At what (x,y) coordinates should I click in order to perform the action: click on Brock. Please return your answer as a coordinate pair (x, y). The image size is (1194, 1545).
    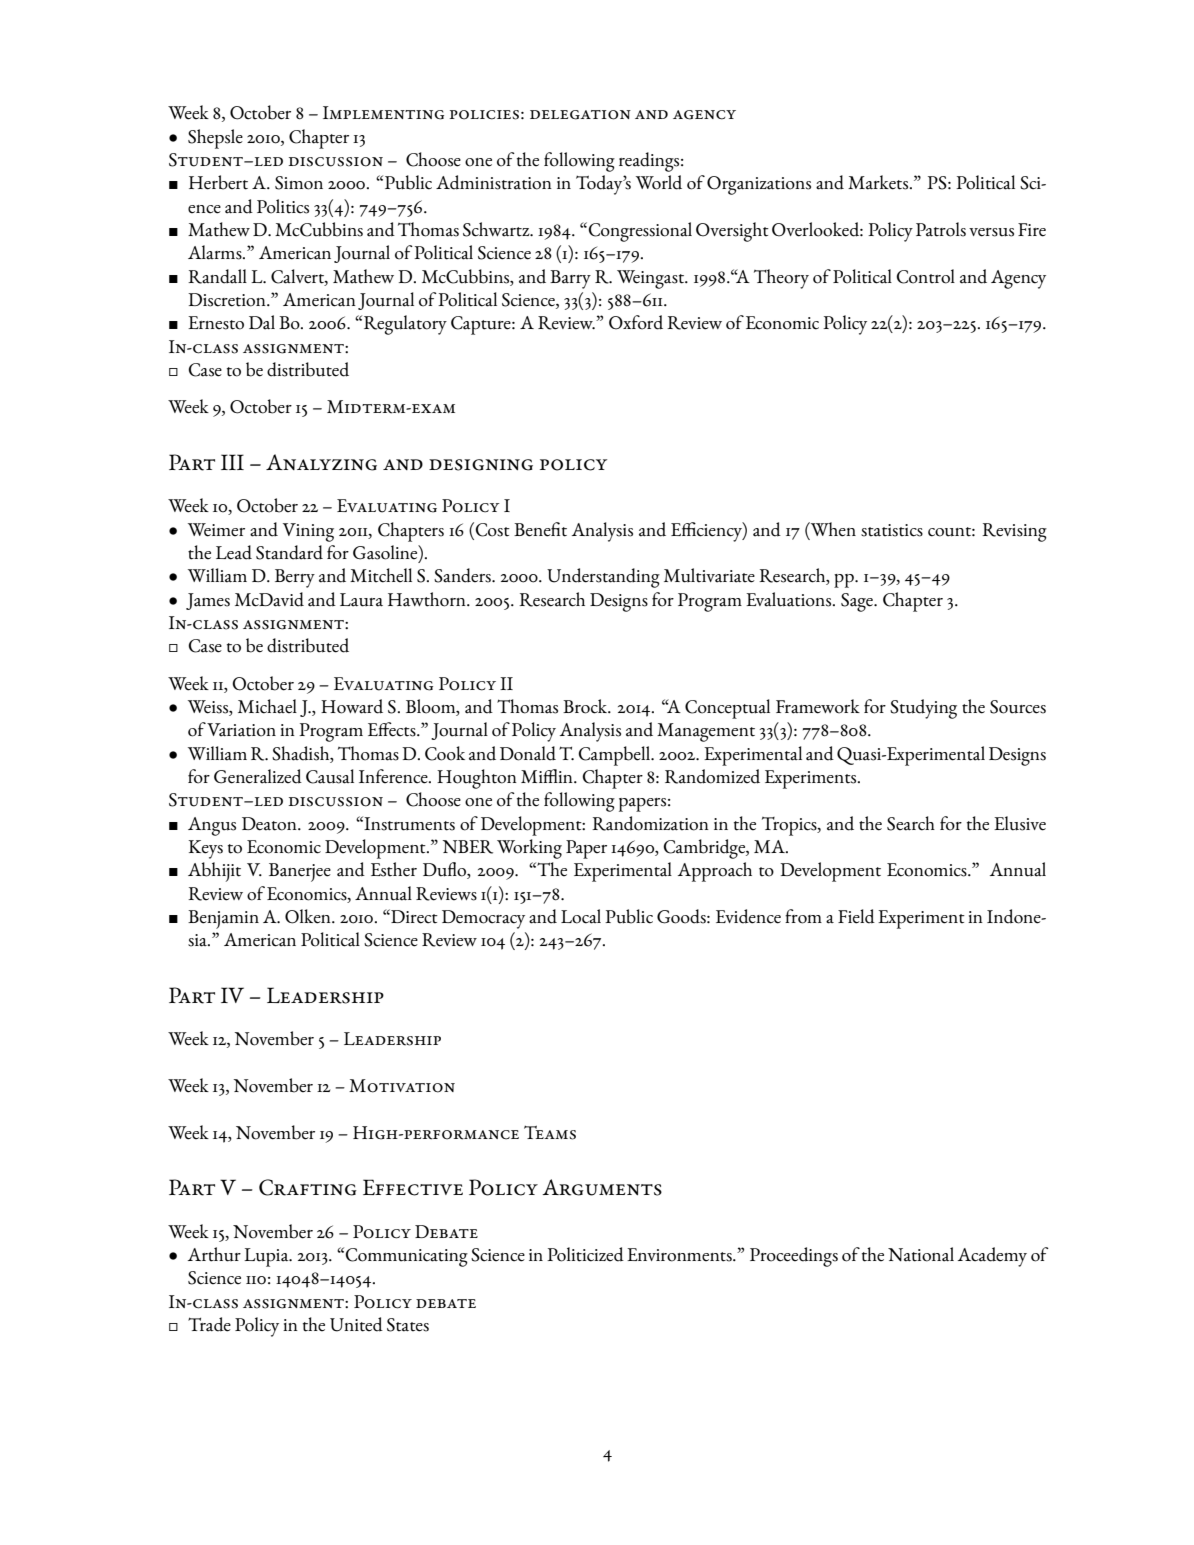
    Looking at the image, I should click on (586, 706).
